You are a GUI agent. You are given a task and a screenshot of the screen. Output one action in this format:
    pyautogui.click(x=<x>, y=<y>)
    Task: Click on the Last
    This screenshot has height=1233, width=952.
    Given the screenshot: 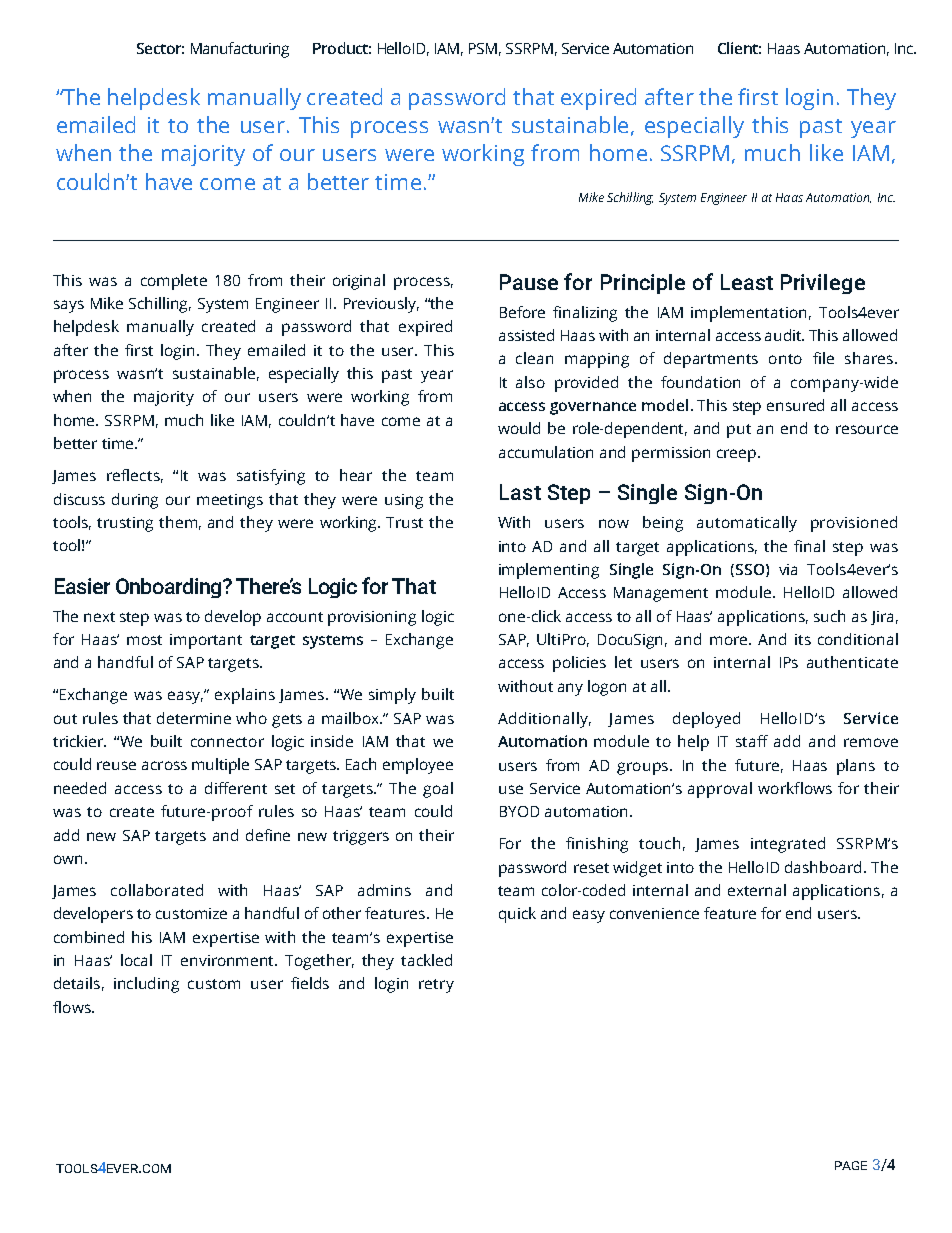 What is the action you would take?
    pyautogui.click(x=520, y=492)
